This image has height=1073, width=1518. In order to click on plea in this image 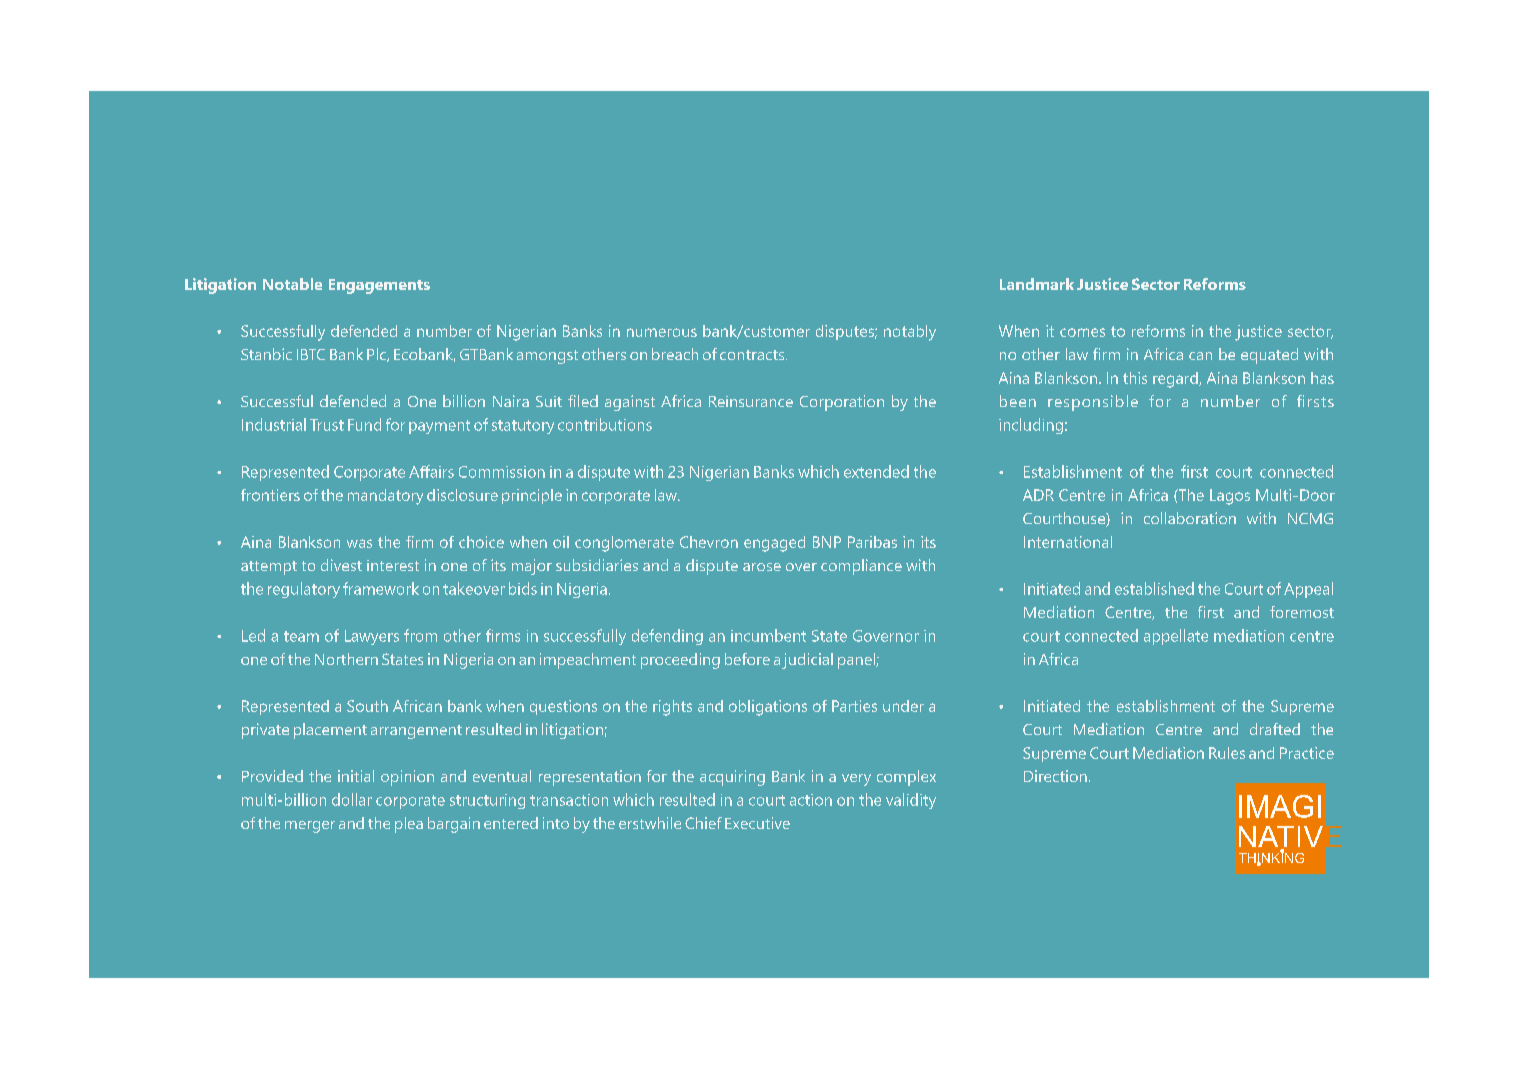, I will do `click(409, 825)`.
